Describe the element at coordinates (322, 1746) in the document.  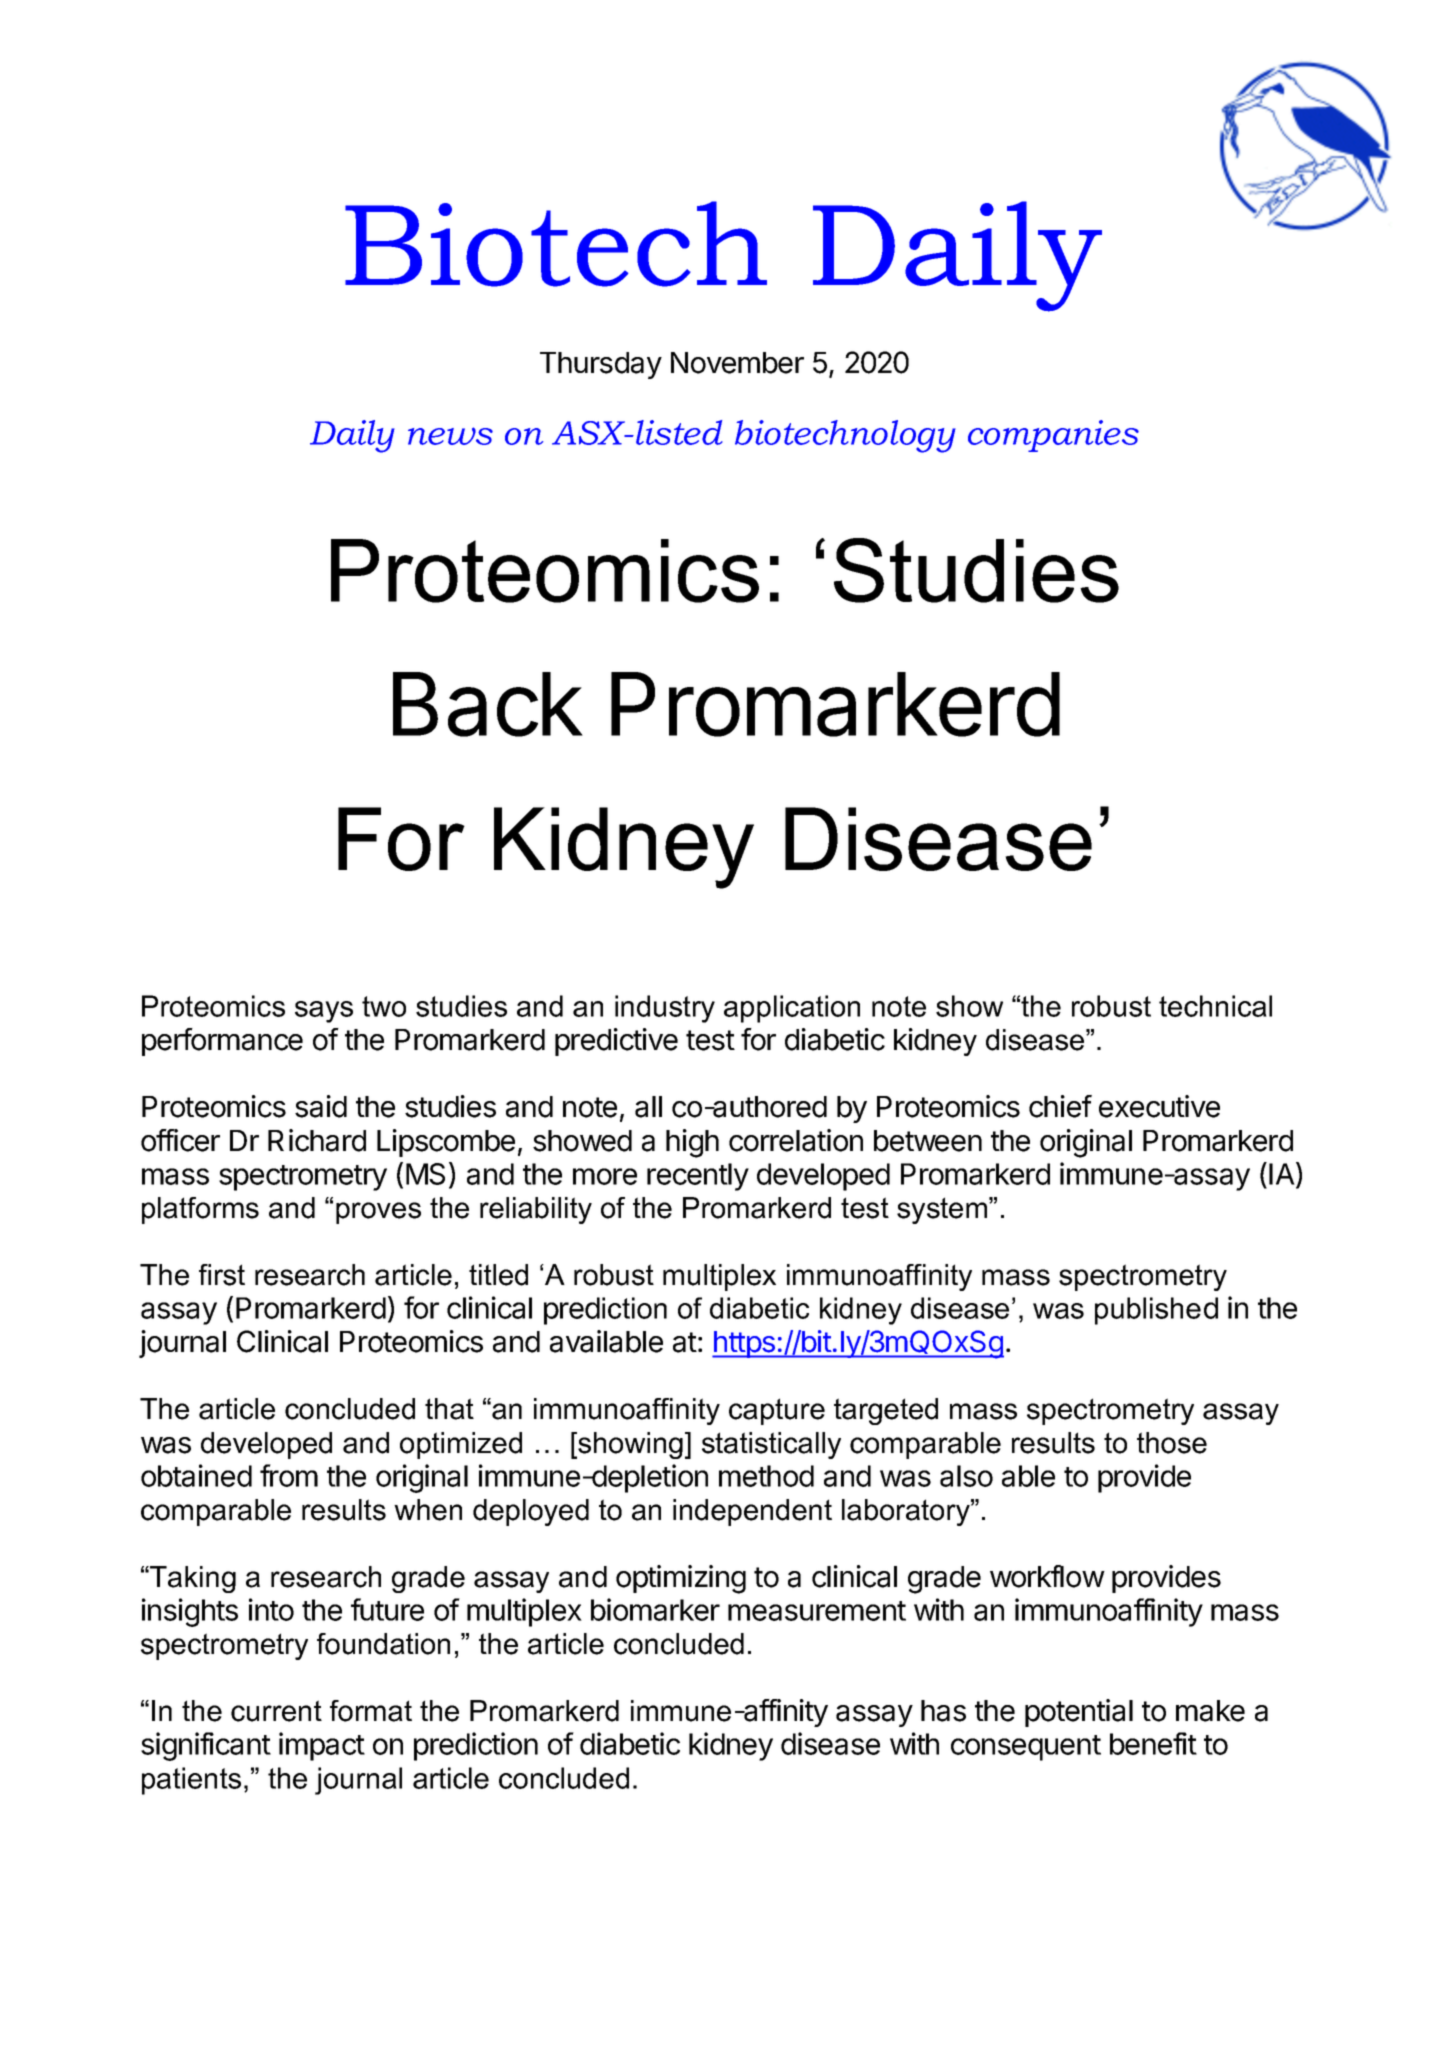
I see `impact` at that location.
